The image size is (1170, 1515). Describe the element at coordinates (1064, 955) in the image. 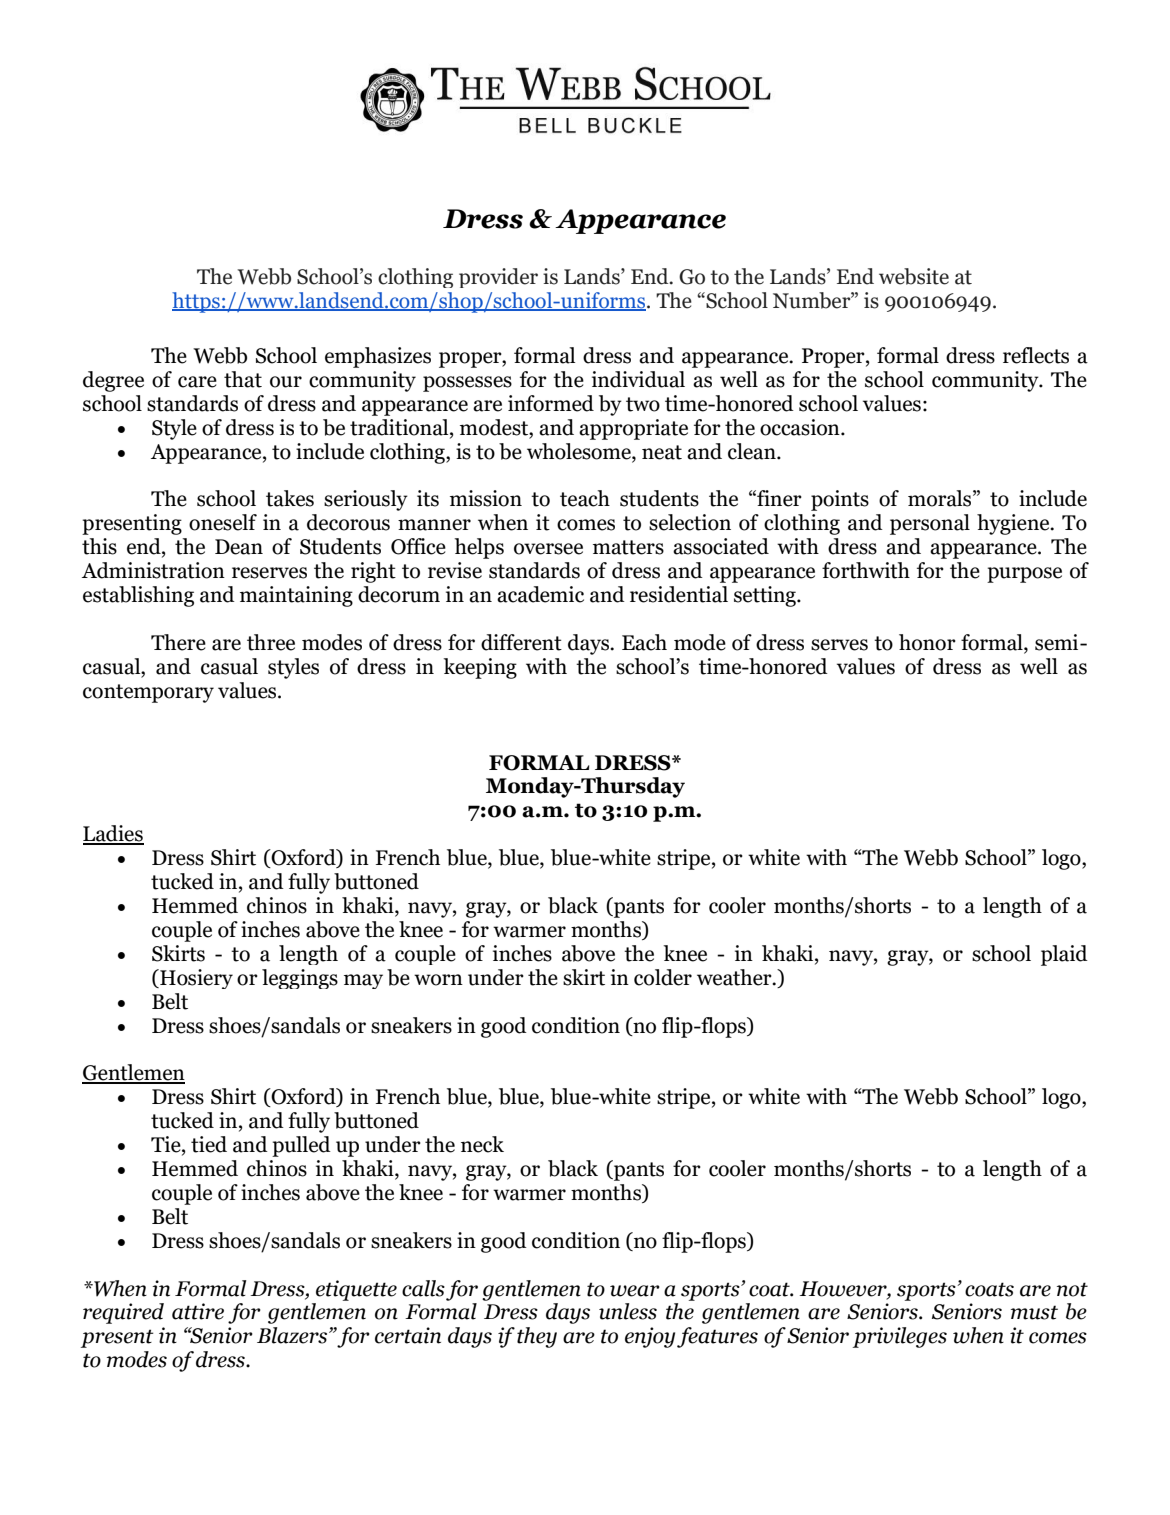

I see `plaid` at that location.
